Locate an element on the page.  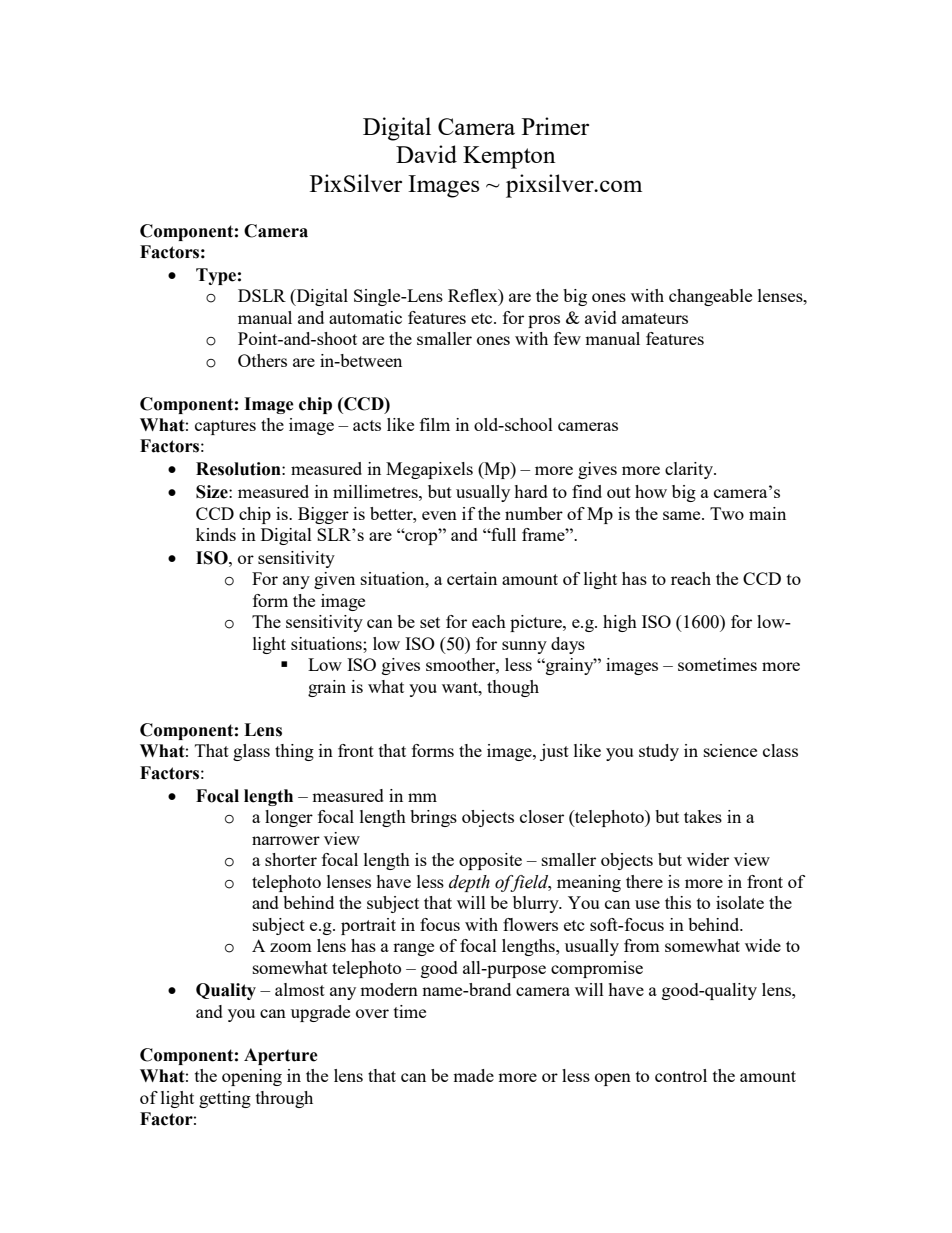
Primer is located at coordinates (555, 126).
